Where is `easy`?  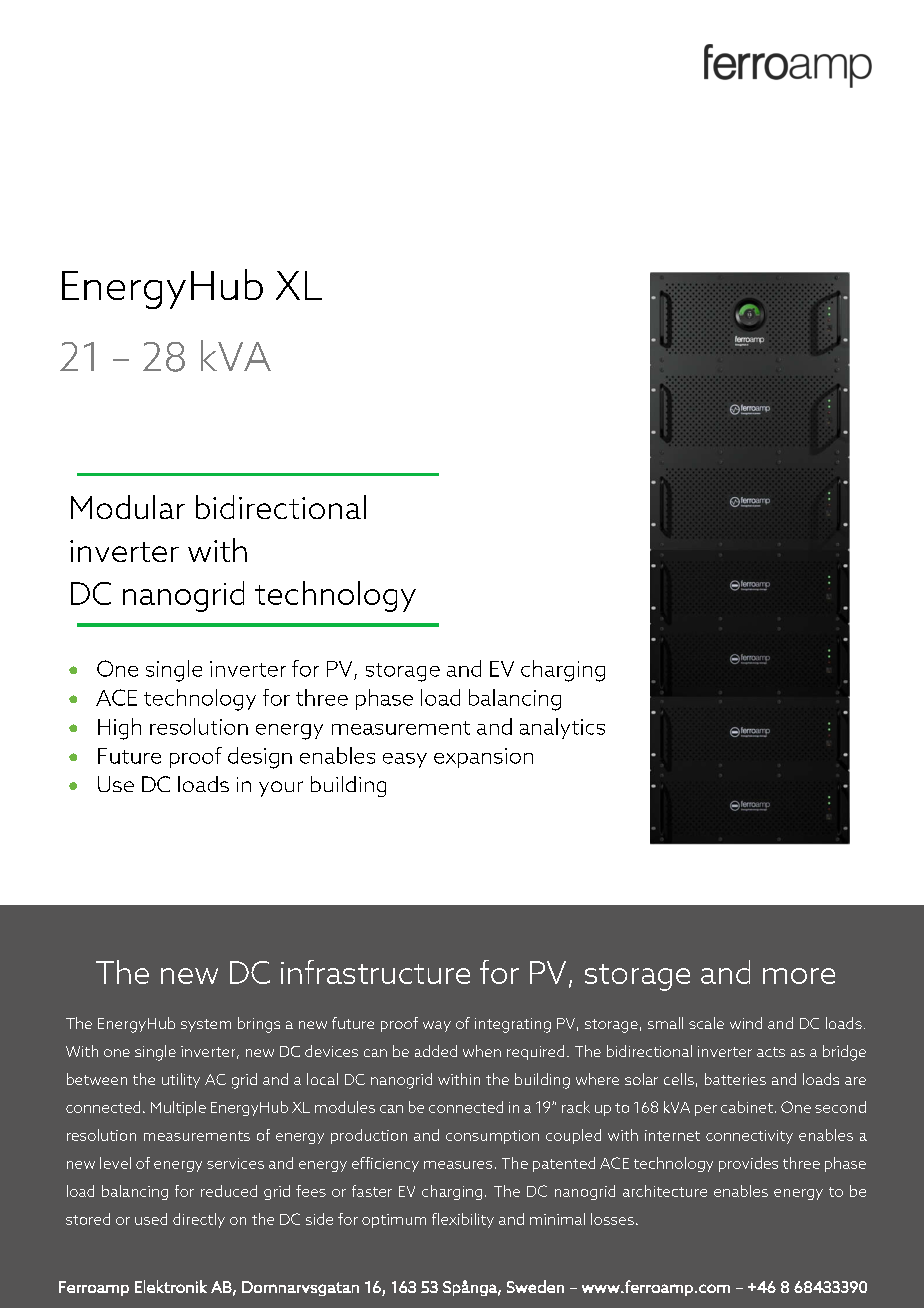 easy is located at coordinates (405, 760).
